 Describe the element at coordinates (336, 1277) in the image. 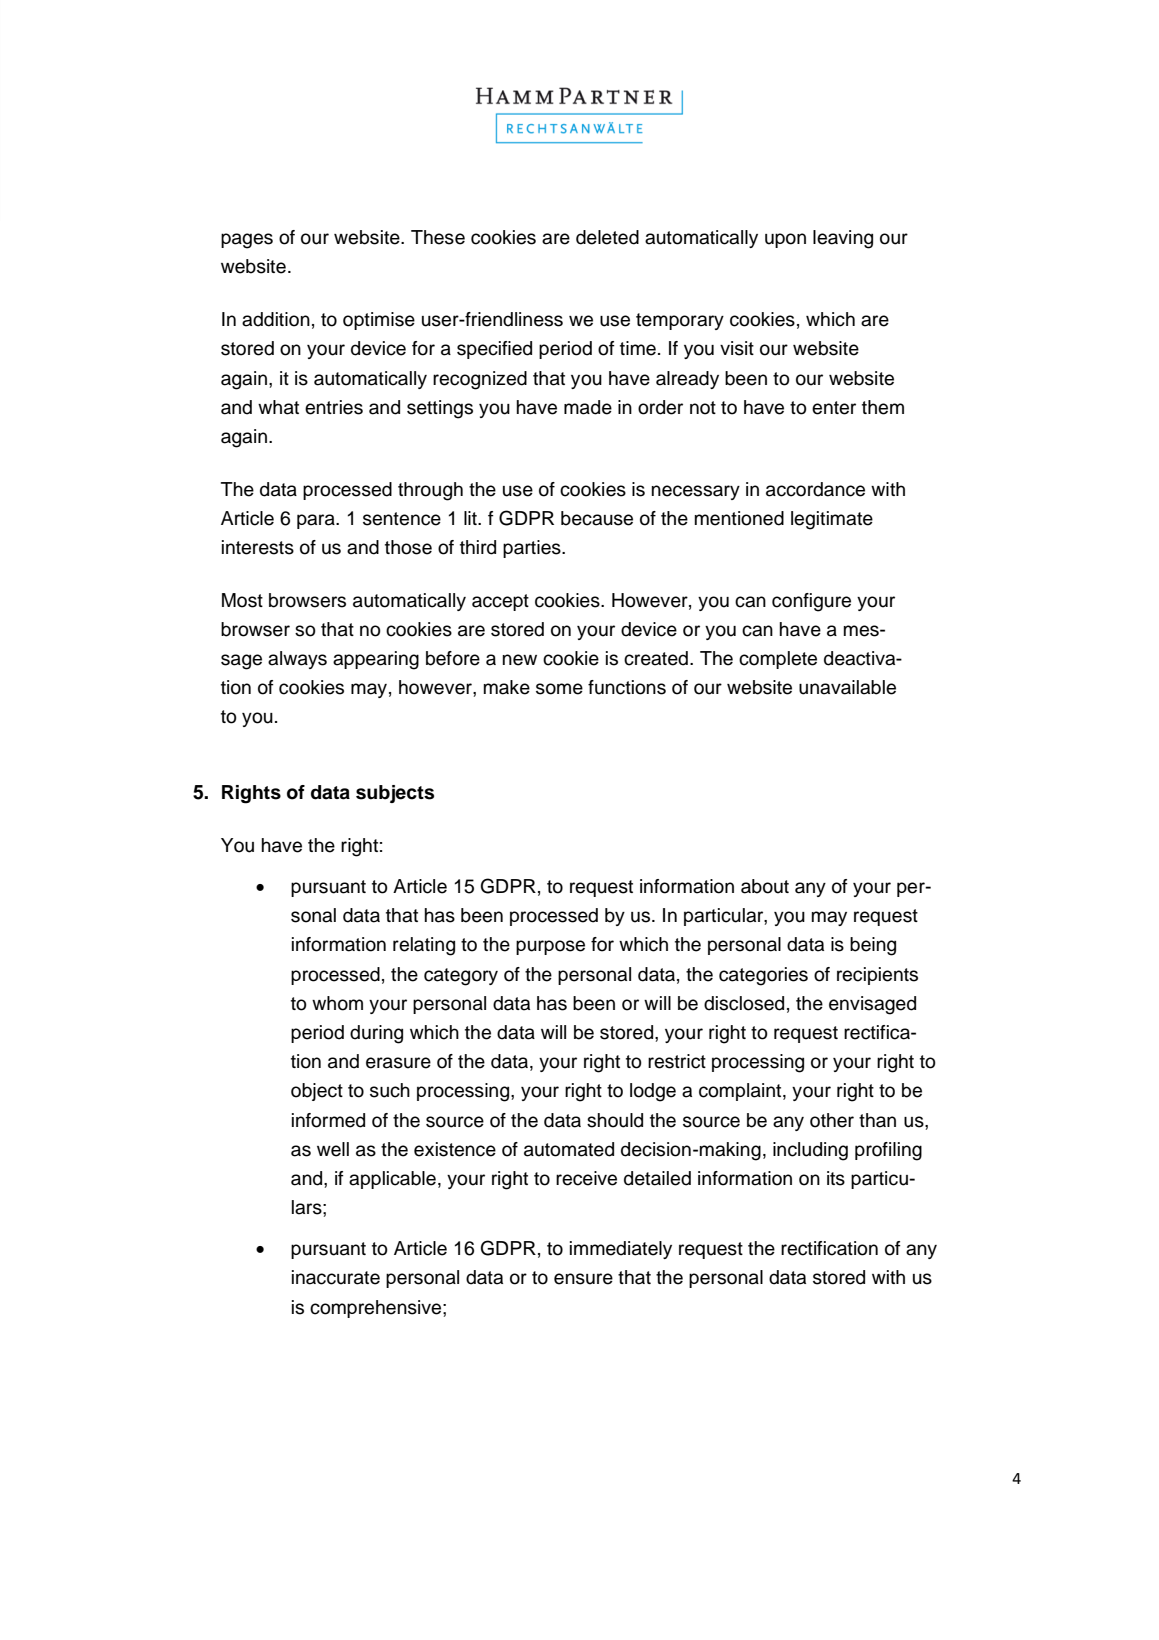

I see `inaccurate` at that location.
